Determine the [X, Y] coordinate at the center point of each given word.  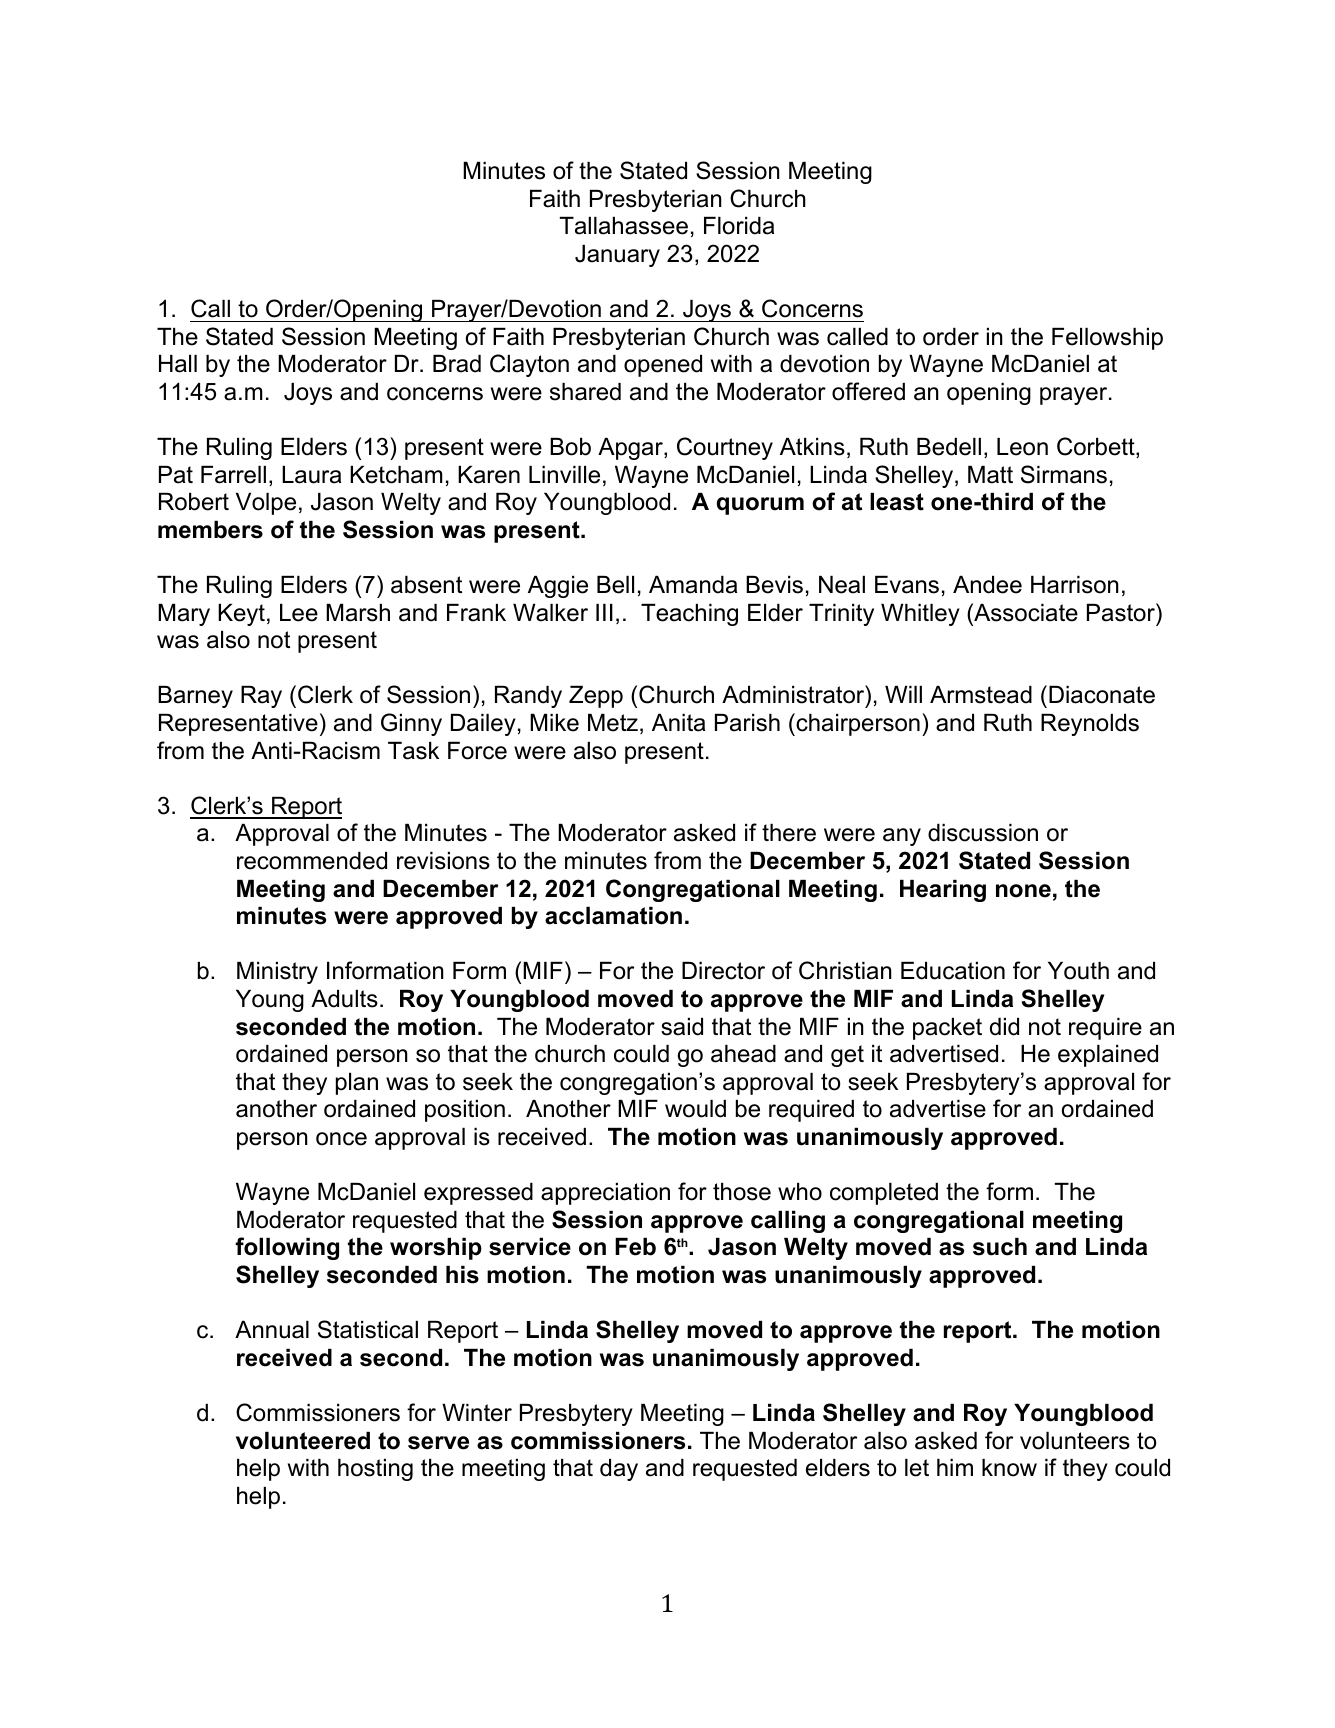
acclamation [613, 916]
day [619, 1470]
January [617, 256]
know [1009, 1468]
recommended [312, 861]
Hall [178, 364]
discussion [983, 833]
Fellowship [1107, 339]
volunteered [303, 1441]
